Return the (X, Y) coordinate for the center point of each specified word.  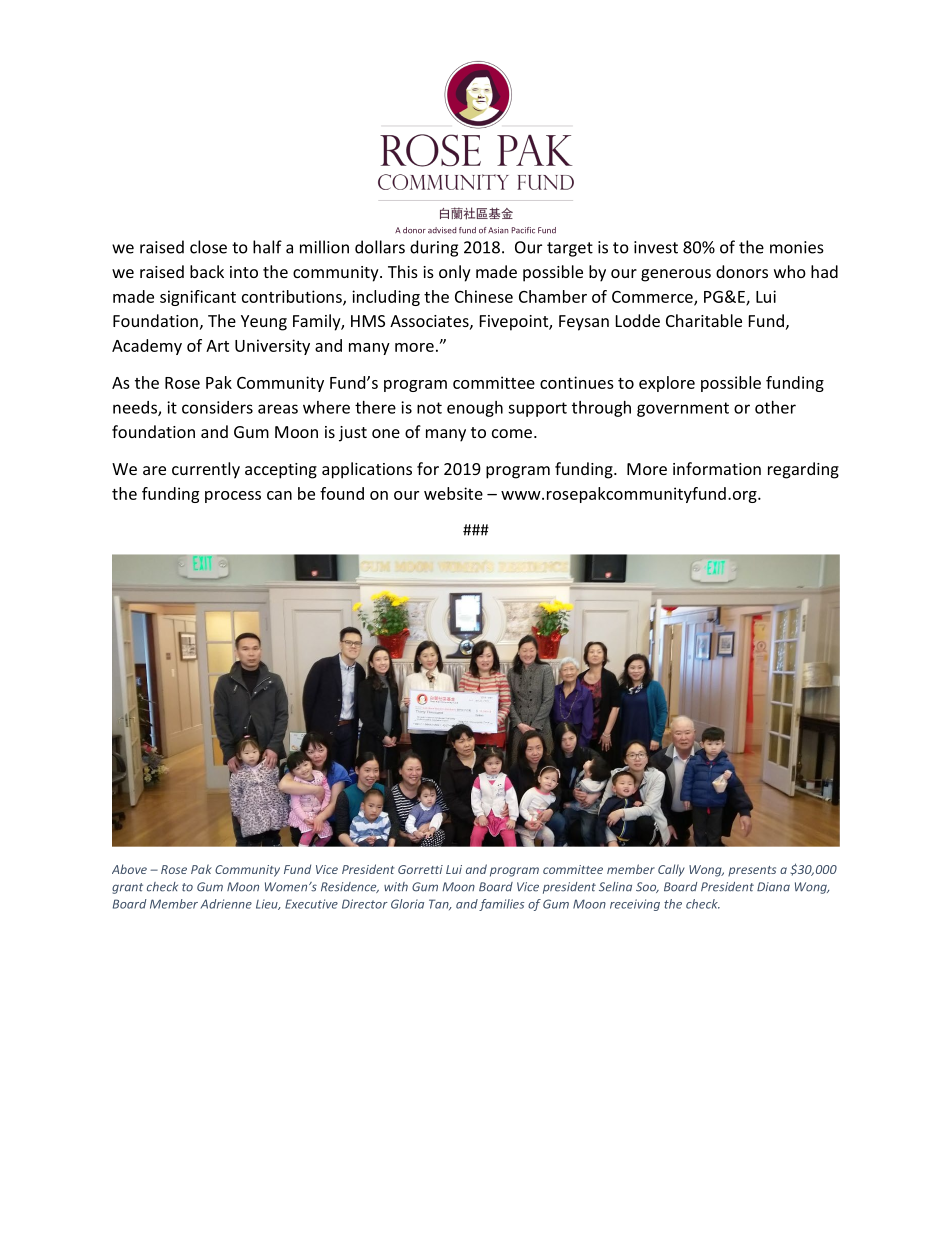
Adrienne (226, 904)
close (208, 247)
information (717, 468)
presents (752, 871)
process (233, 497)
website (453, 493)
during (434, 248)
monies (797, 247)
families (501, 905)
